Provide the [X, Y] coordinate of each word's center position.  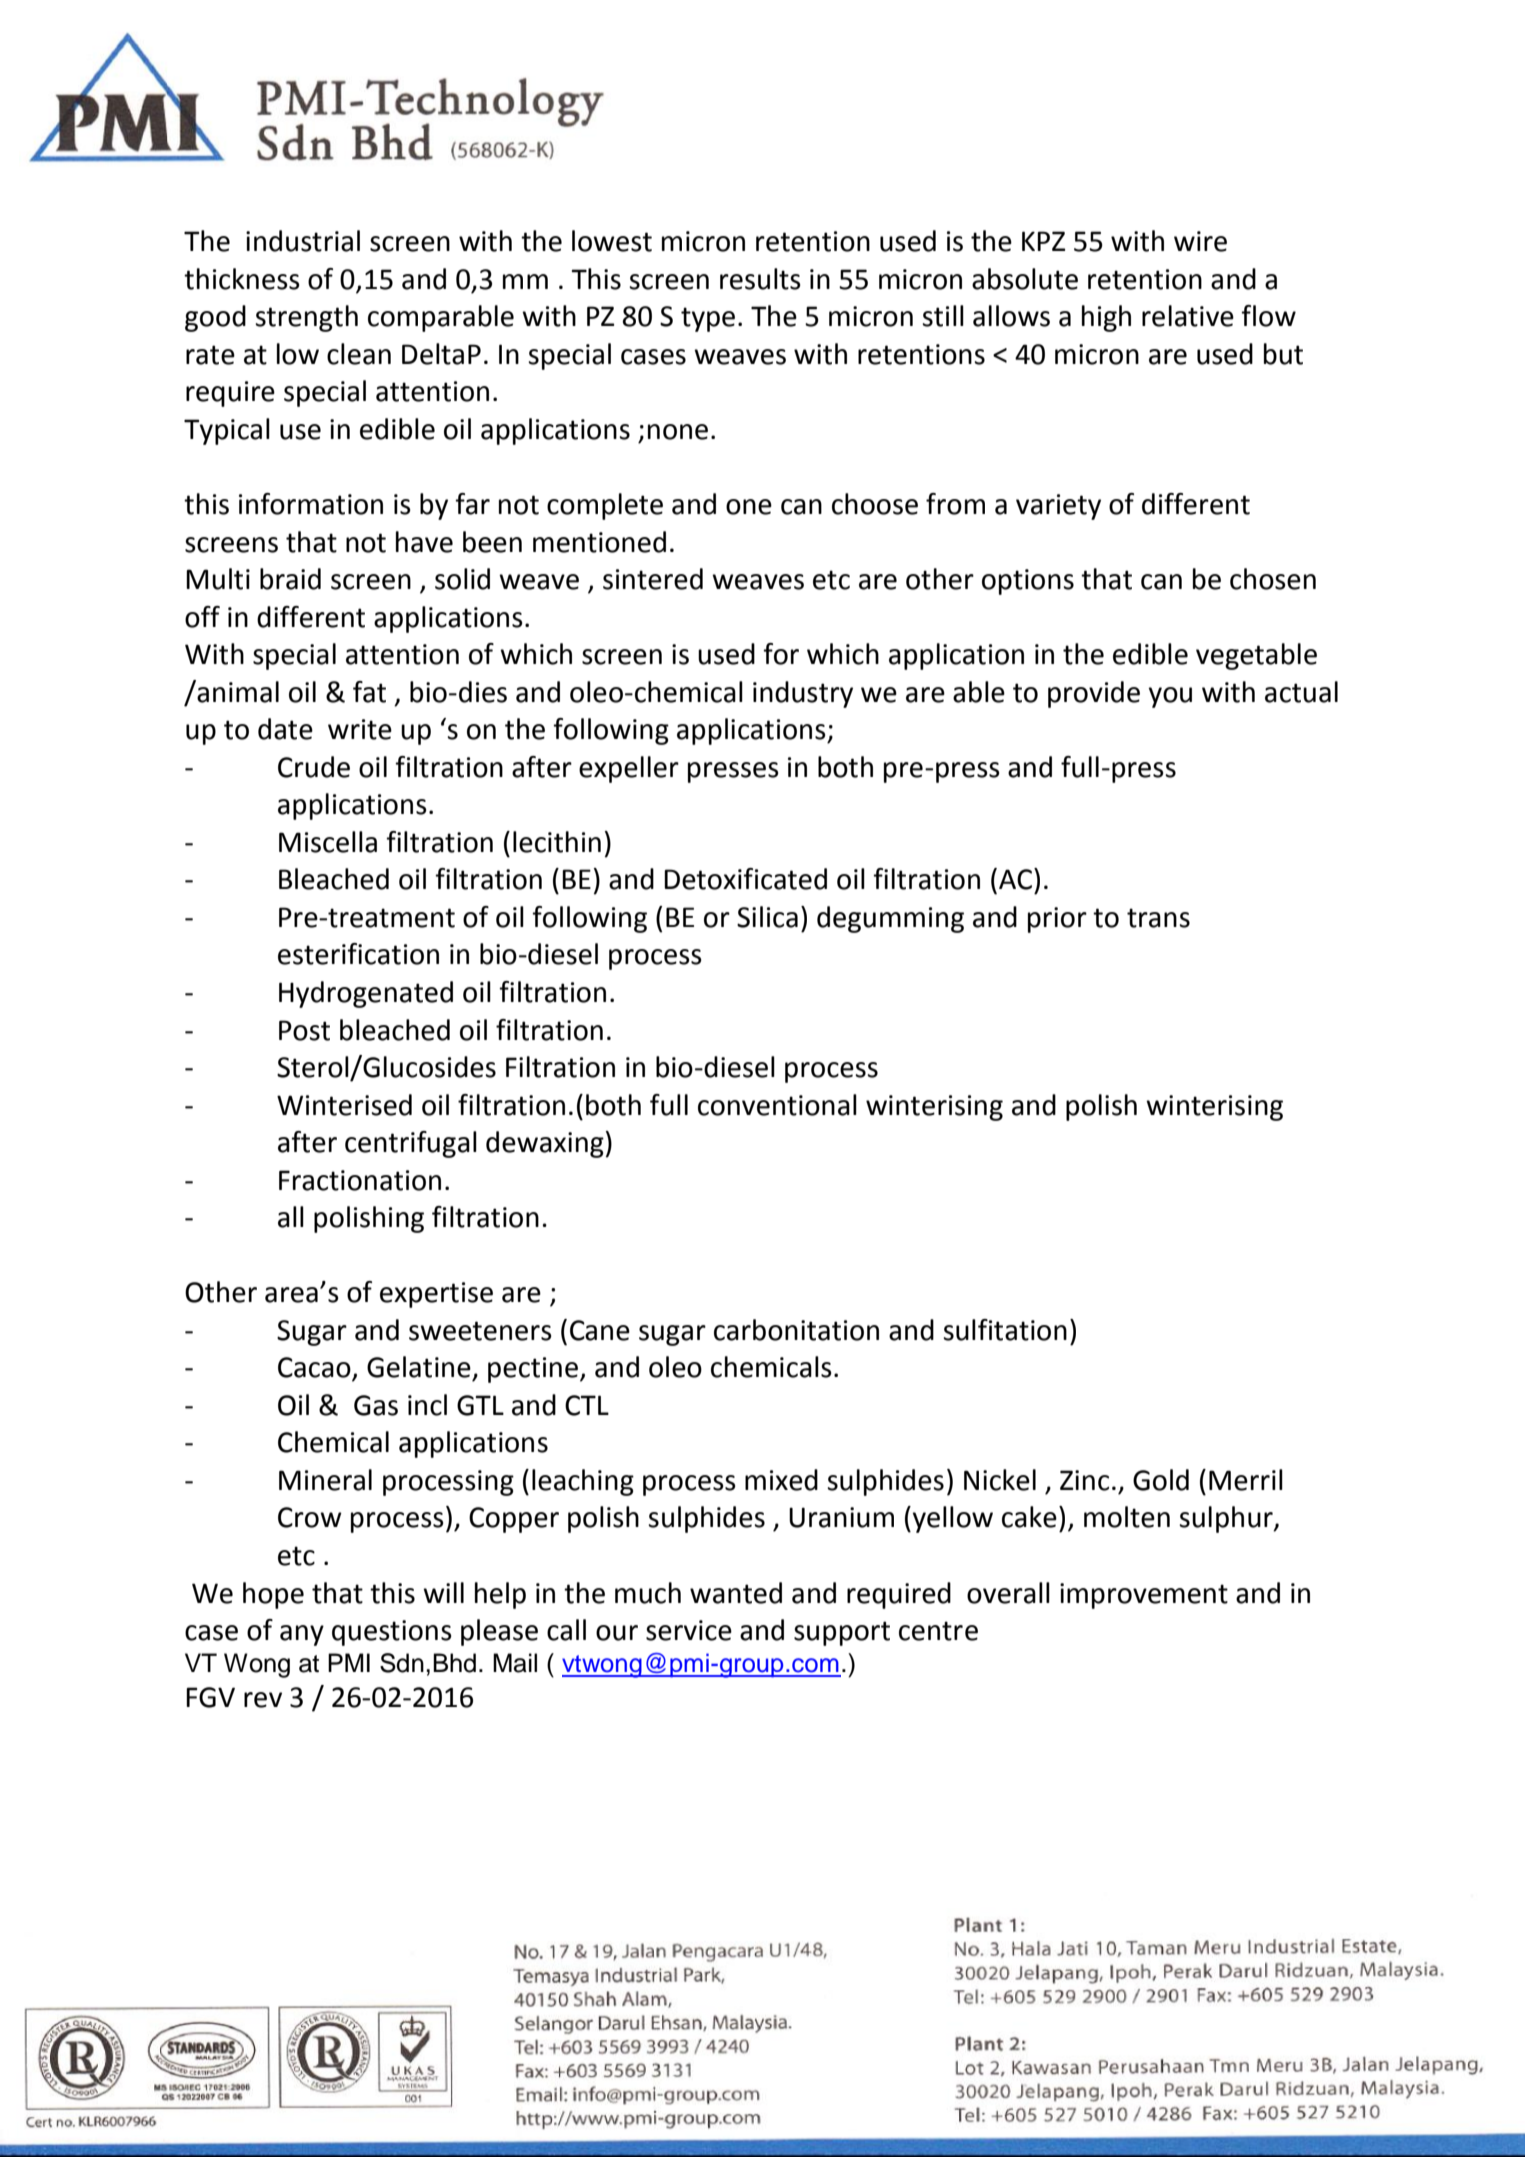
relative [1188, 316]
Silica [767, 917]
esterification [358, 954]
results [760, 279]
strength [306, 318]
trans [1158, 918]
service [689, 1630]
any [302, 1635]
